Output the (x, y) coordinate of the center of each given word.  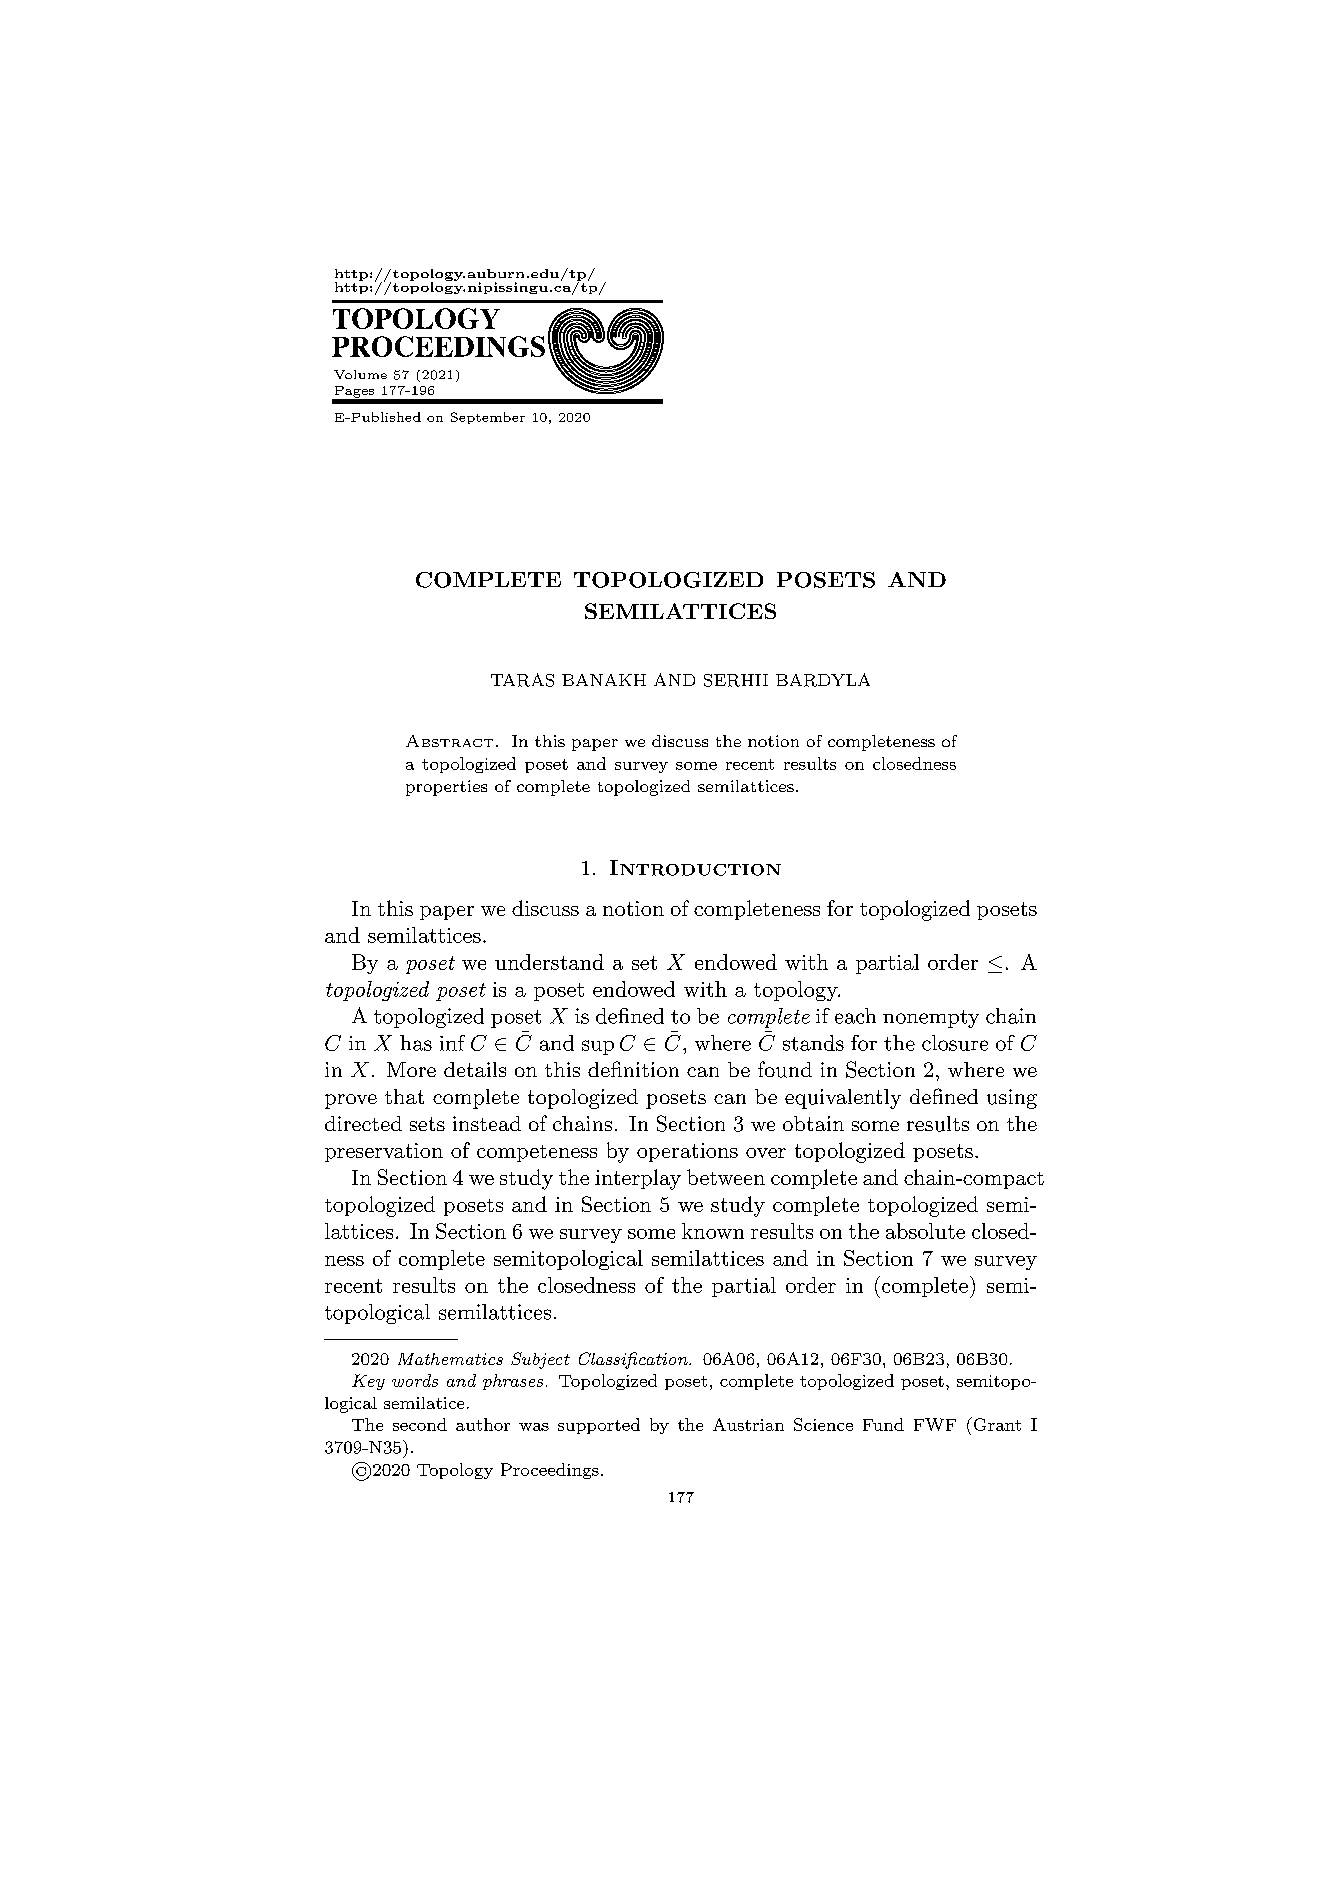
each (855, 1016)
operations (687, 1152)
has (416, 1043)
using (1012, 1099)
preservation (384, 1152)
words (415, 1380)
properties (446, 788)
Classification (634, 1360)
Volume (360, 374)
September (488, 418)
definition (633, 1069)
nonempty (931, 1019)
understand (549, 962)
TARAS (522, 680)
